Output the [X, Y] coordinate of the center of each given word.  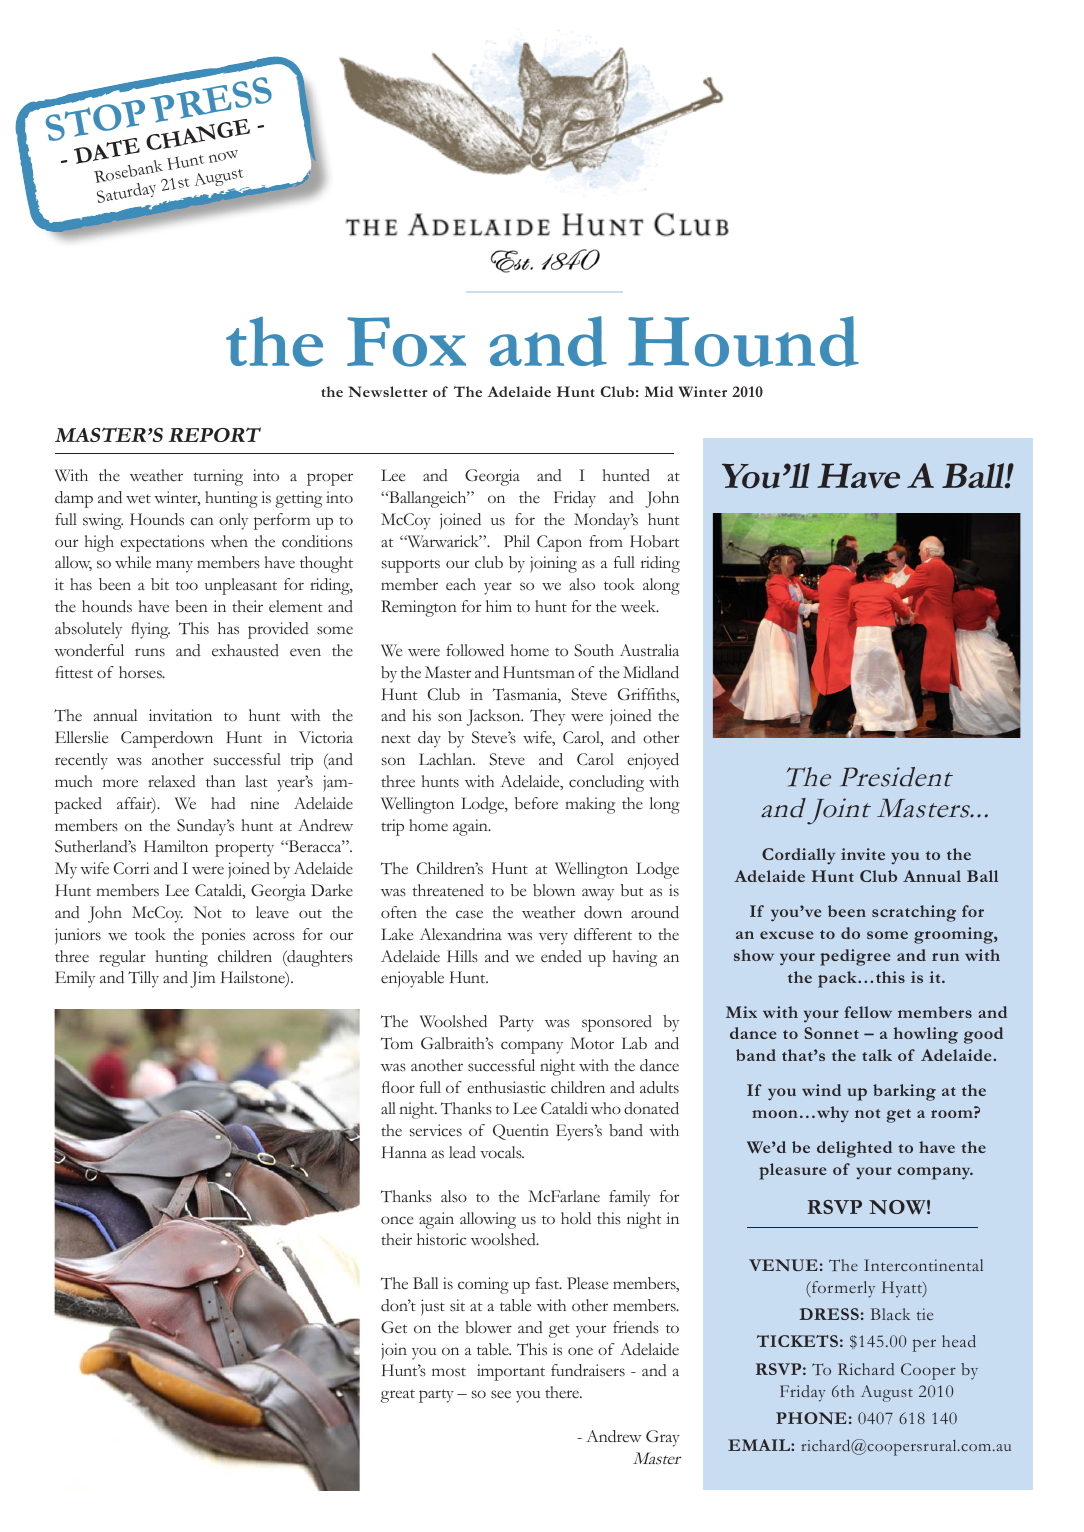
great [398, 1396]
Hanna [404, 1152]
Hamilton [176, 846]
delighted [854, 1149]
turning [218, 477]
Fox [406, 342]
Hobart [654, 541]
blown [554, 890]
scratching [914, 913]
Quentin [521, 1132]
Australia [649, 650]
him [499, 606]
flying [150, 630]
